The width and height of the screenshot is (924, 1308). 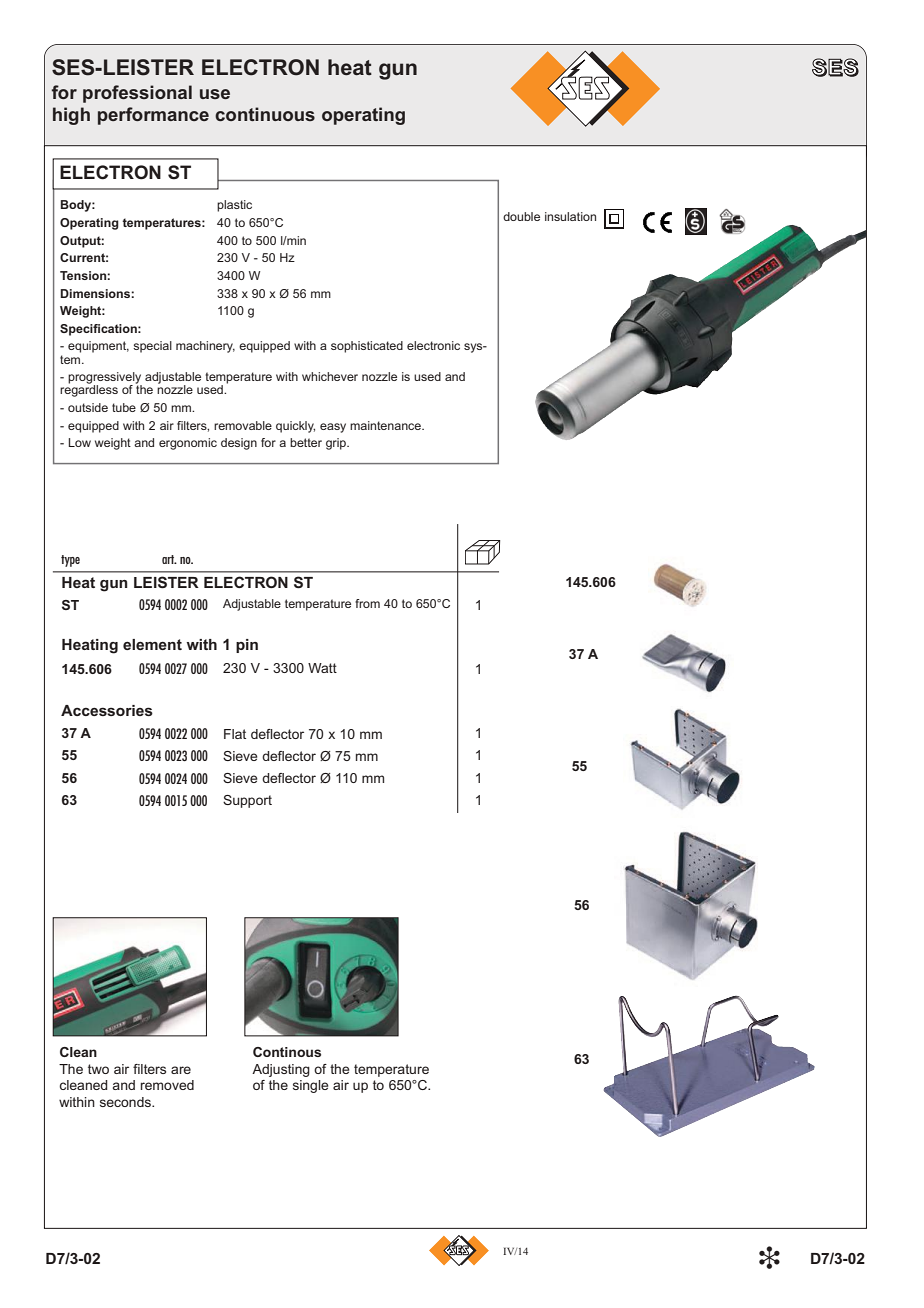 What do you see at coordinates (322, 668) in the screenshot?
I see `Watt` at bounding box center [322, 668].
